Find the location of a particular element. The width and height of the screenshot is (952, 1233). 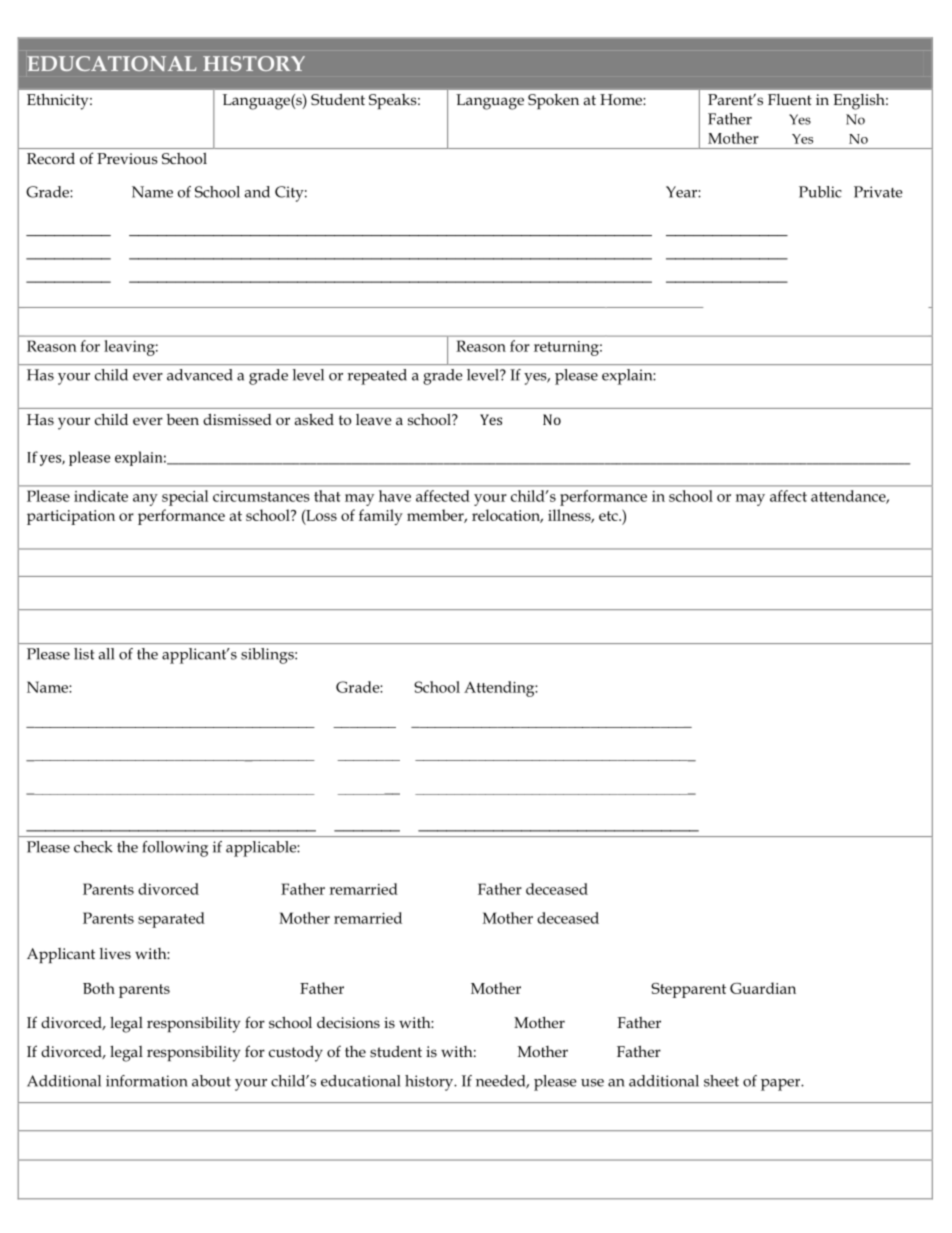

information is located at coordinates (147, 1081).
